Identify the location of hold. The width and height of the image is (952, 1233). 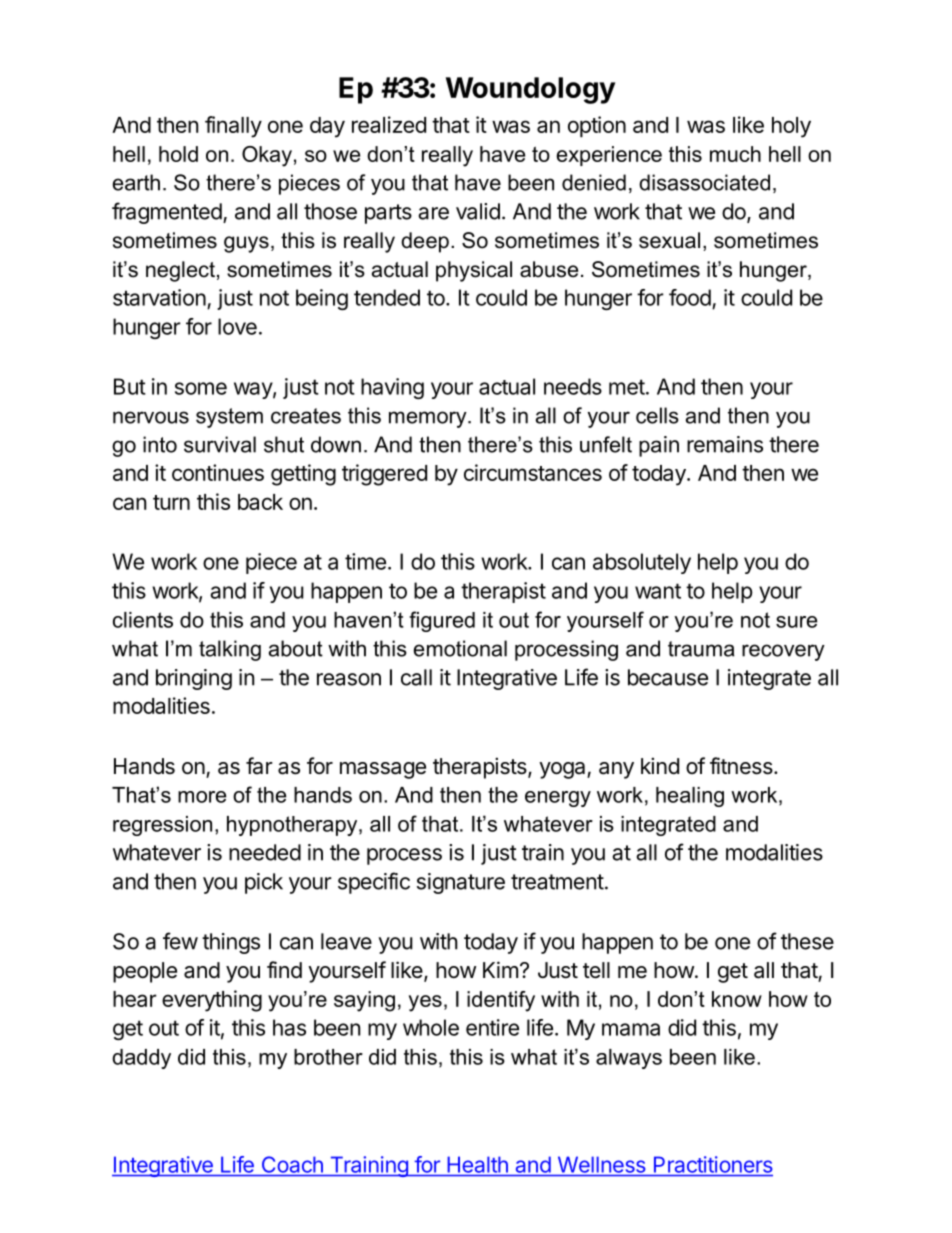
(178, 154).
